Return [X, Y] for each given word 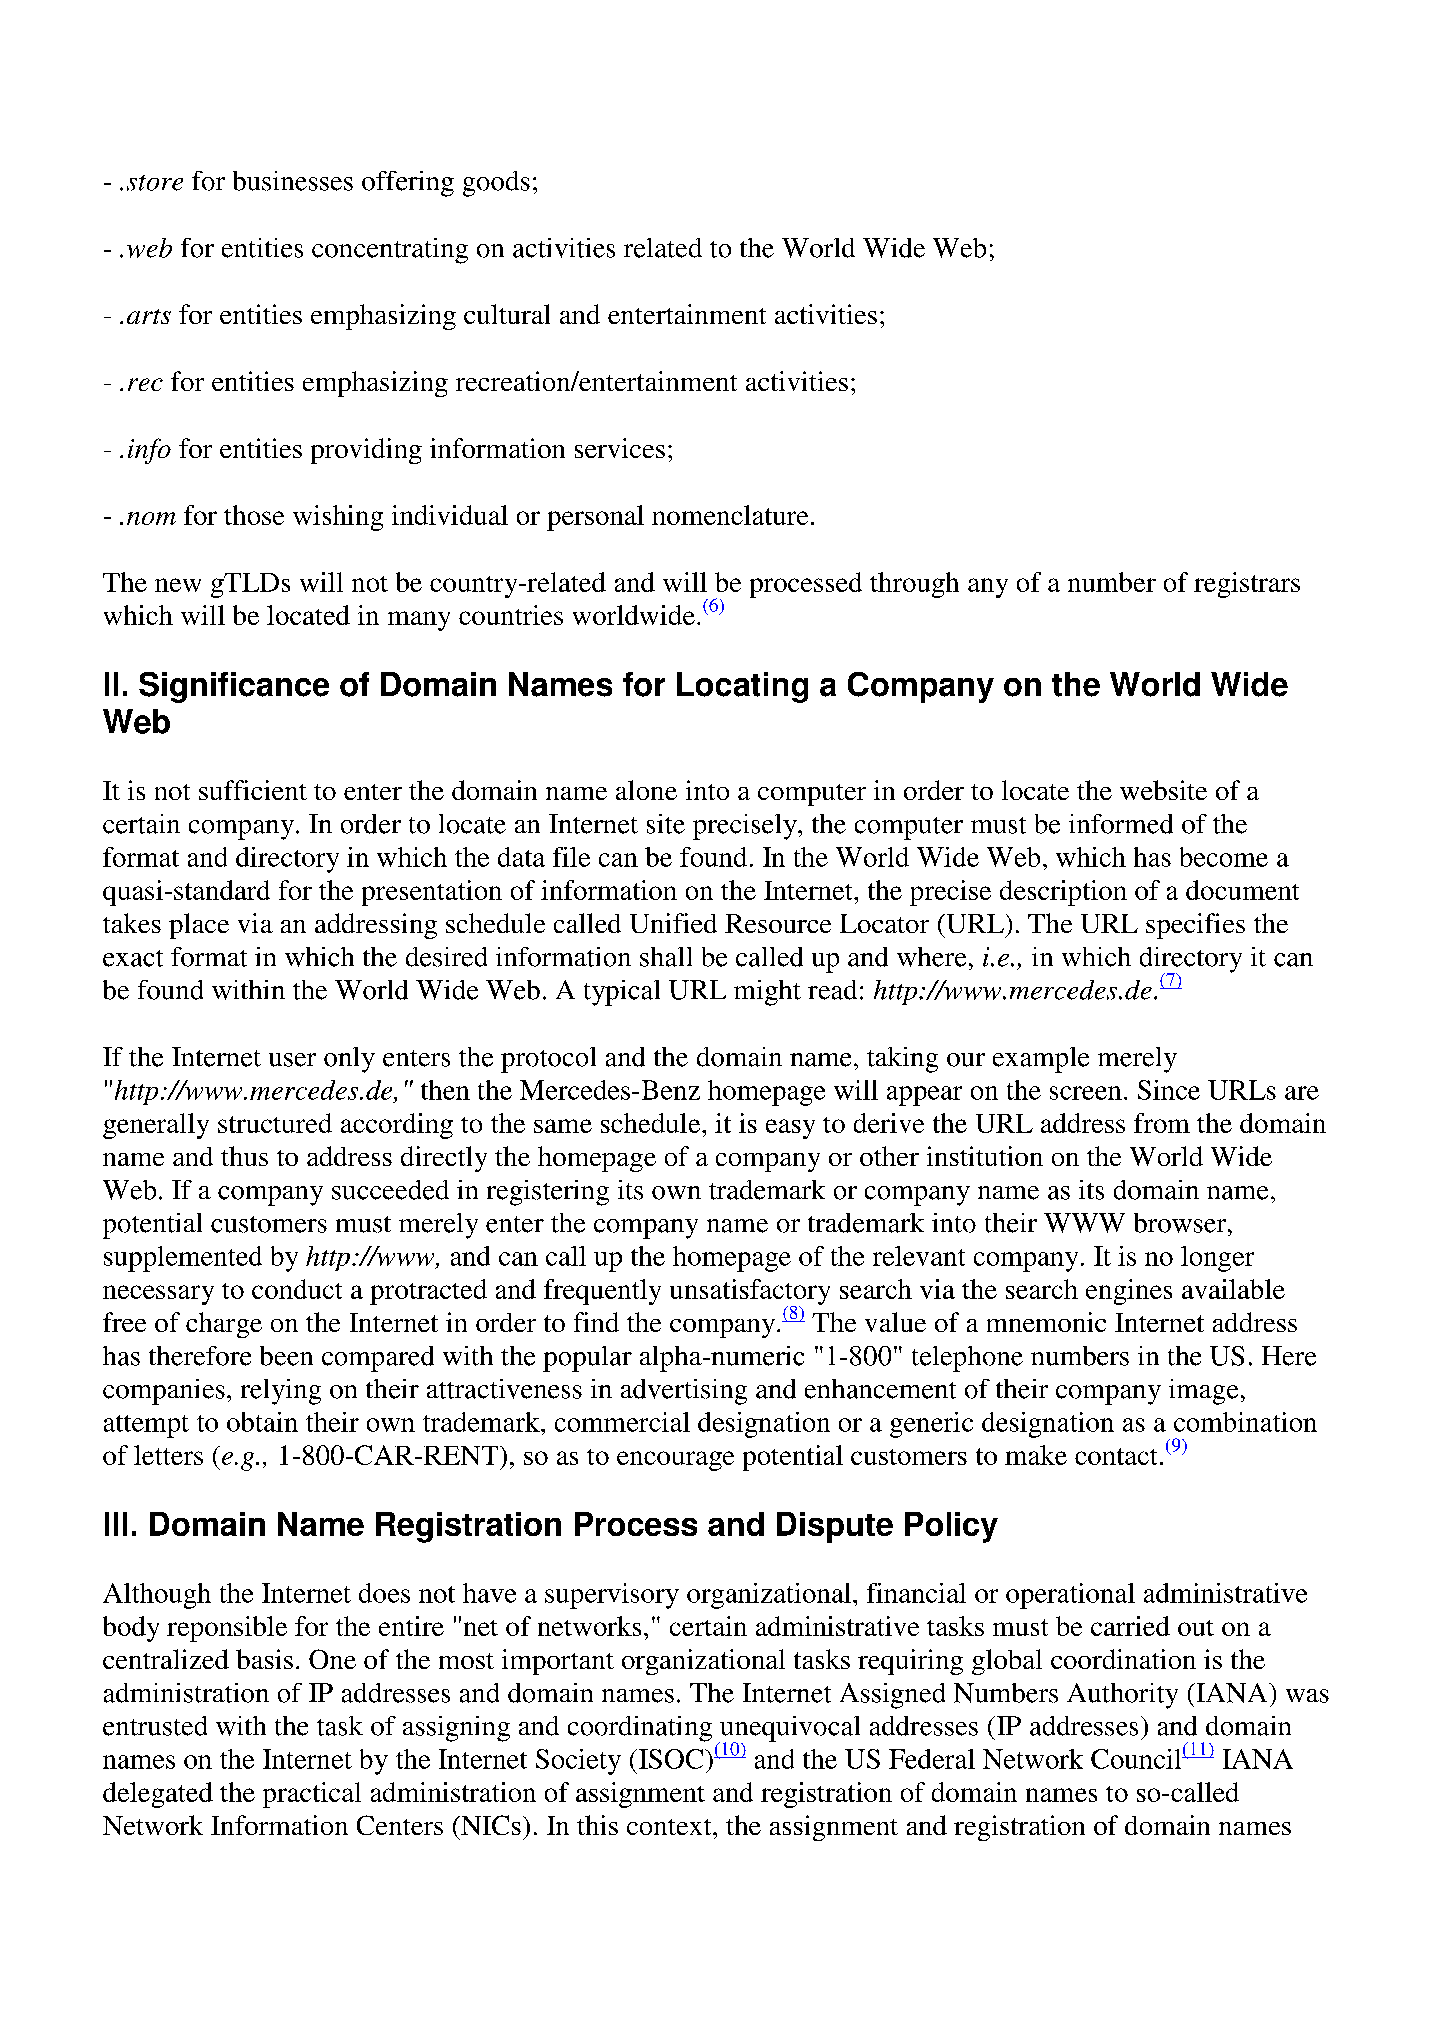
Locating [742, 687]
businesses [293, 181]
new [178, 585]
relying [281, 1392]
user [292, 1060]
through [914, 585]
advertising [684, 1392]
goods [496, 184]
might [767, 993]
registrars [1247, 585]
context [670, 1827]
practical [312, 1795]
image [1203, 1392]
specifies [1195, 926]
